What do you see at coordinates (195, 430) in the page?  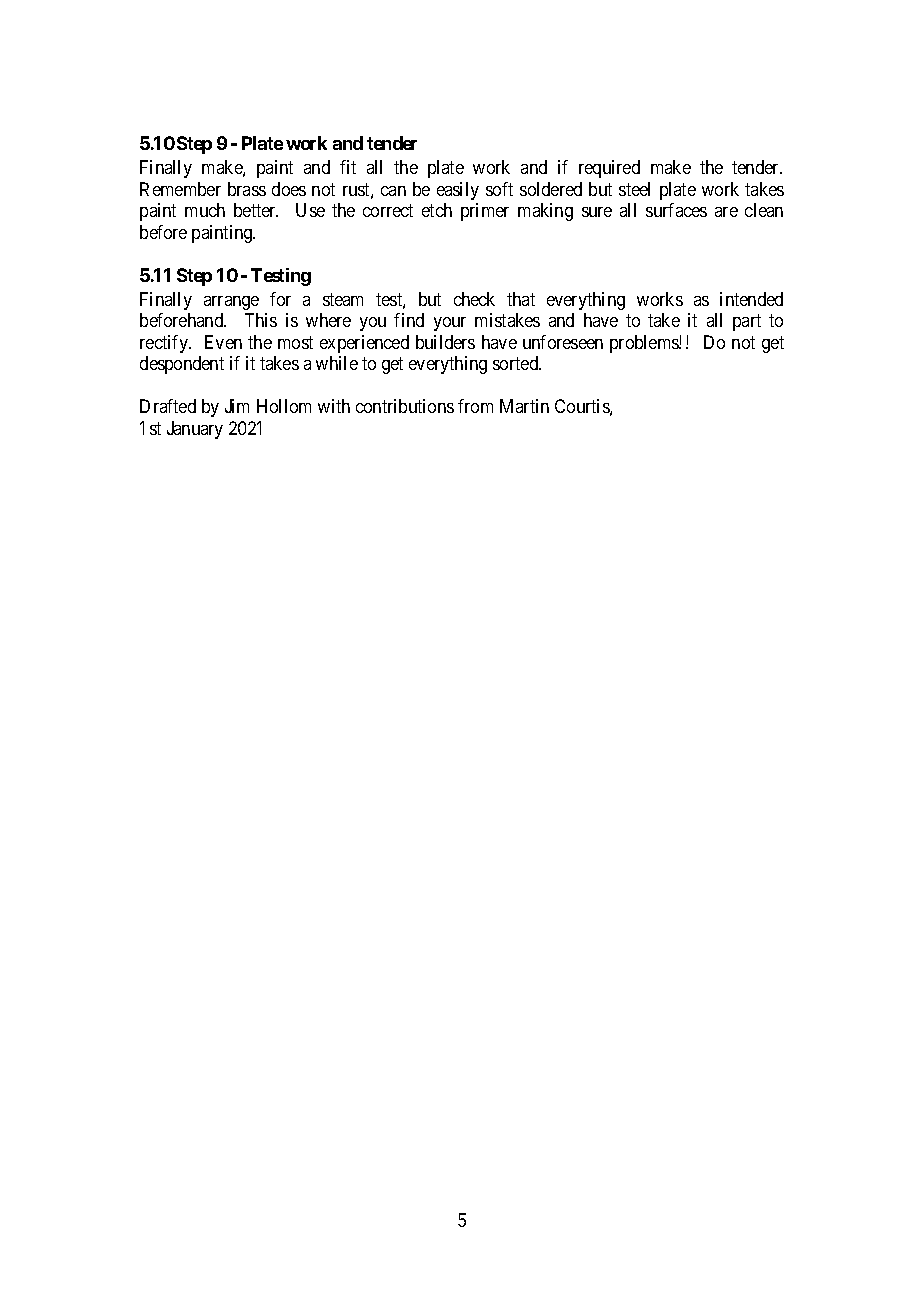 I see `January` at bounding box center [195, 430].
